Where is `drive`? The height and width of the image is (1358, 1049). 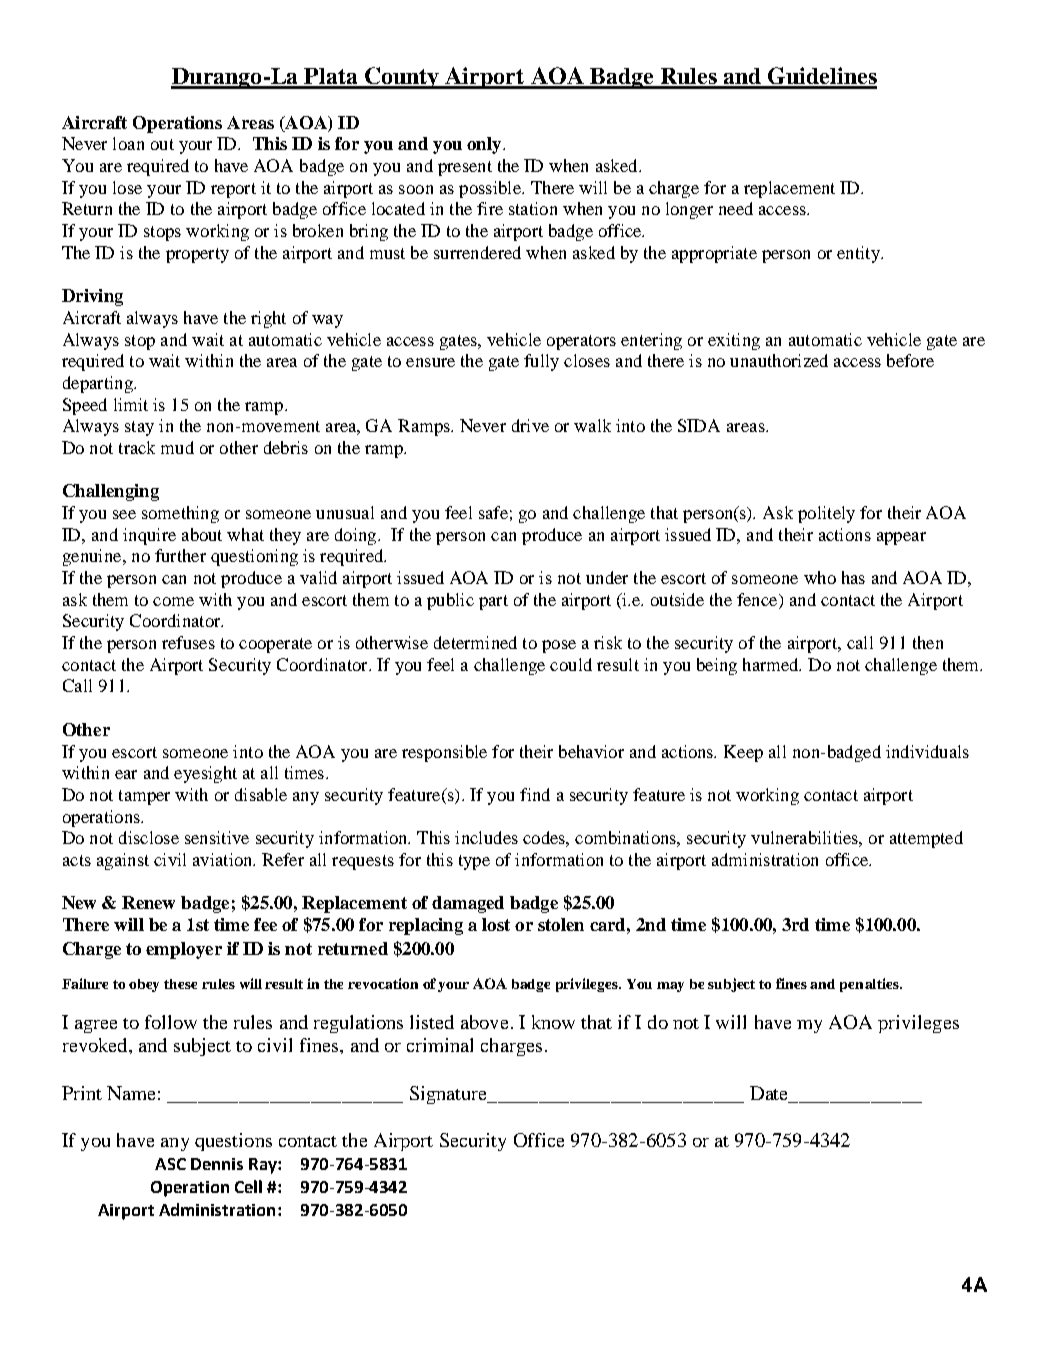
drive is located at coordinates (530, 425).
